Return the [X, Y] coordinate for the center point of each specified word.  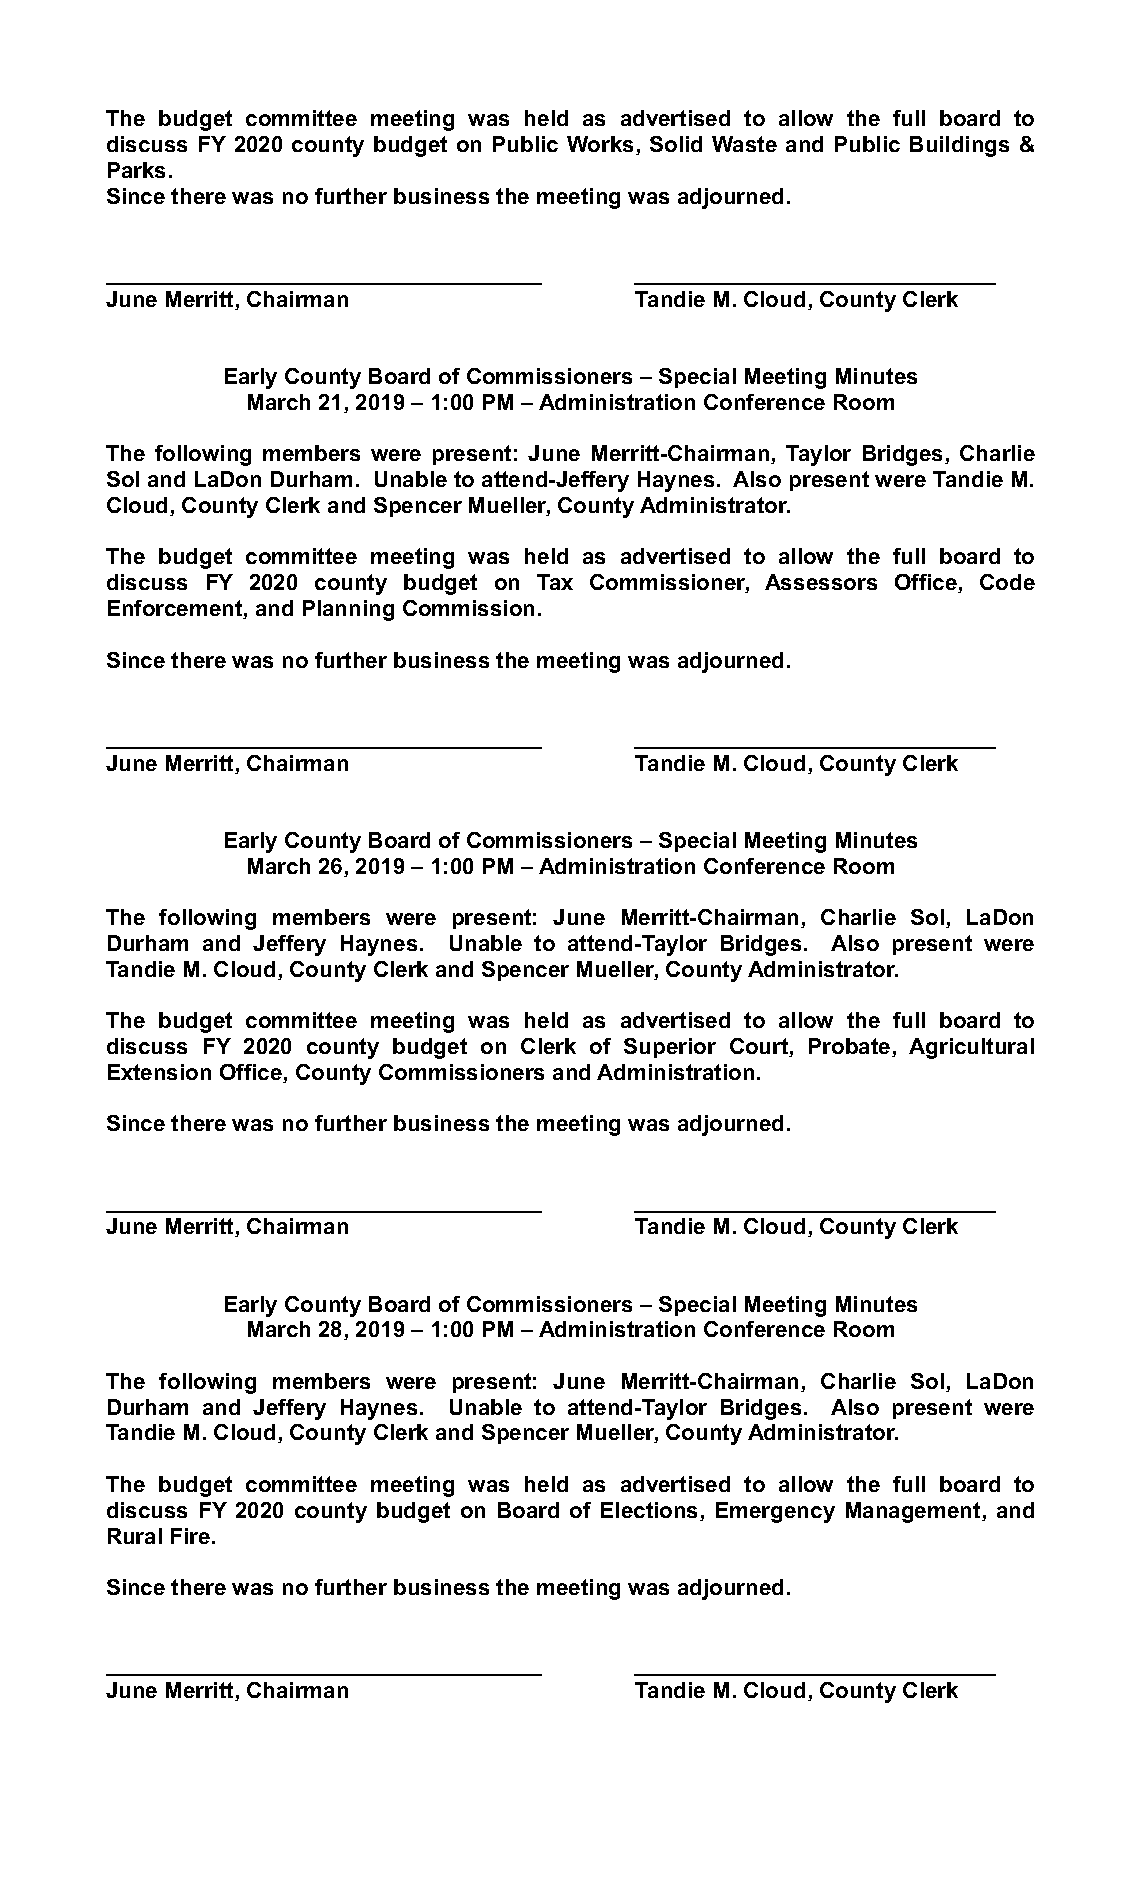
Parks [136, 170]
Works [602, 145]
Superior [670, 1048]
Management [914, 1512]
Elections [651, 1511]
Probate [851, 1047]
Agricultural [971, 1048]
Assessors [821, 582]
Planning [348, 610]
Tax [555, 582]
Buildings [959, 146]
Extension [159, 1072]
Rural [135, 1536]
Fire [190, 1536]
